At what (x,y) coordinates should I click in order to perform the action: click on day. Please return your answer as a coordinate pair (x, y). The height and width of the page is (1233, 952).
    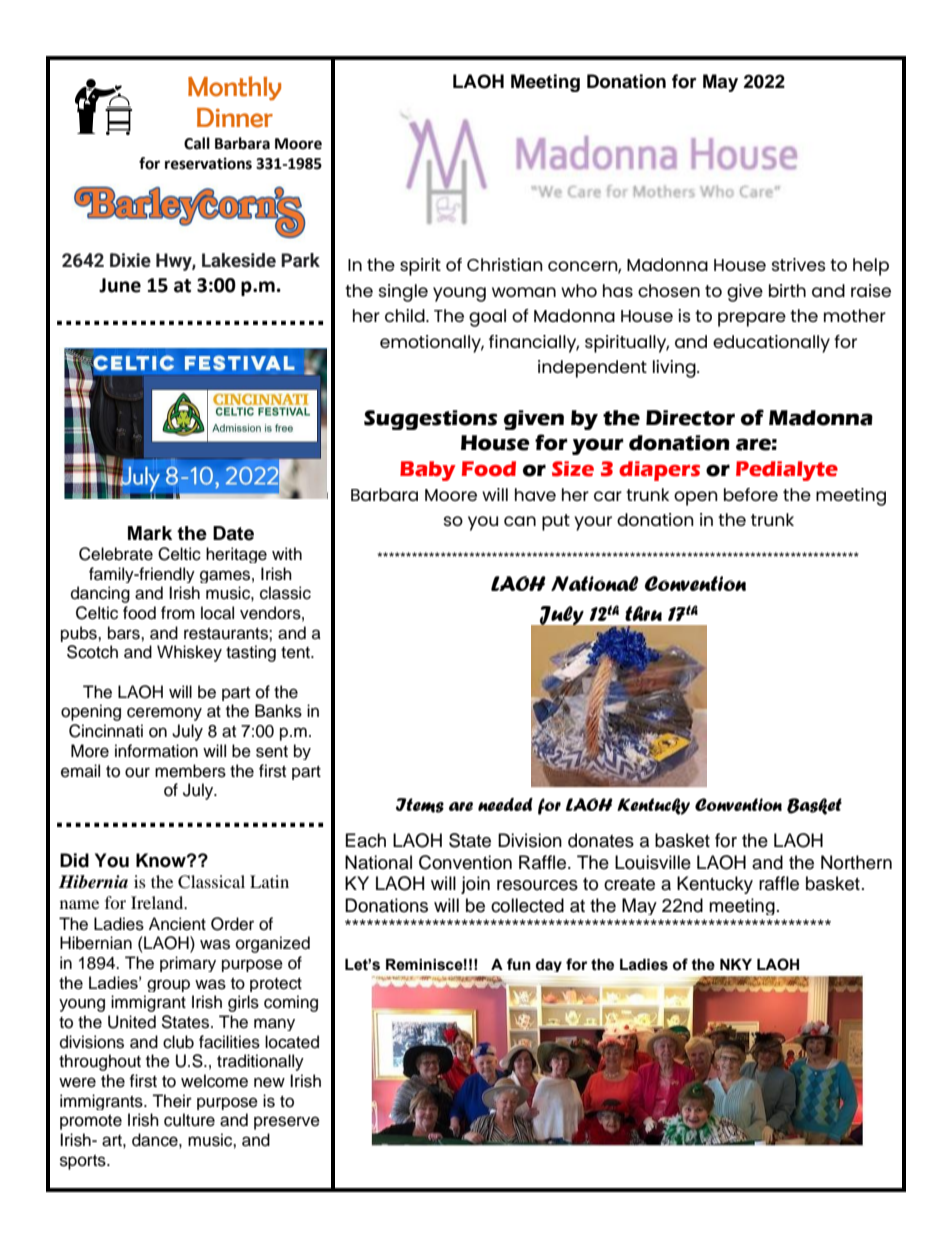
    Looking at the image, I should click on (549, 965).
